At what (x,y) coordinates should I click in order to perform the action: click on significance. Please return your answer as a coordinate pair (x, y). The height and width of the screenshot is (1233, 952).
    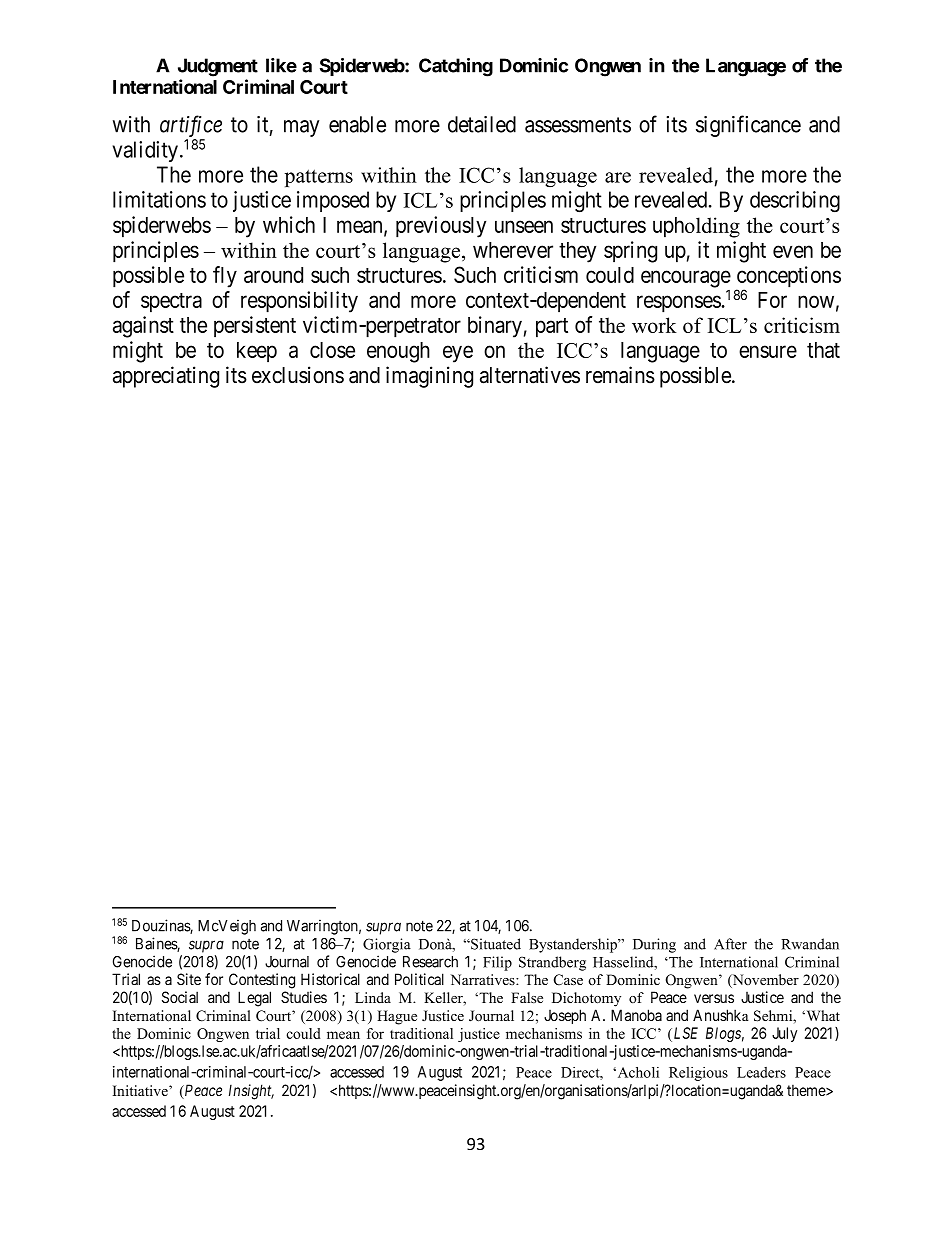
    Looking at the image, I should click on (748, 126).
